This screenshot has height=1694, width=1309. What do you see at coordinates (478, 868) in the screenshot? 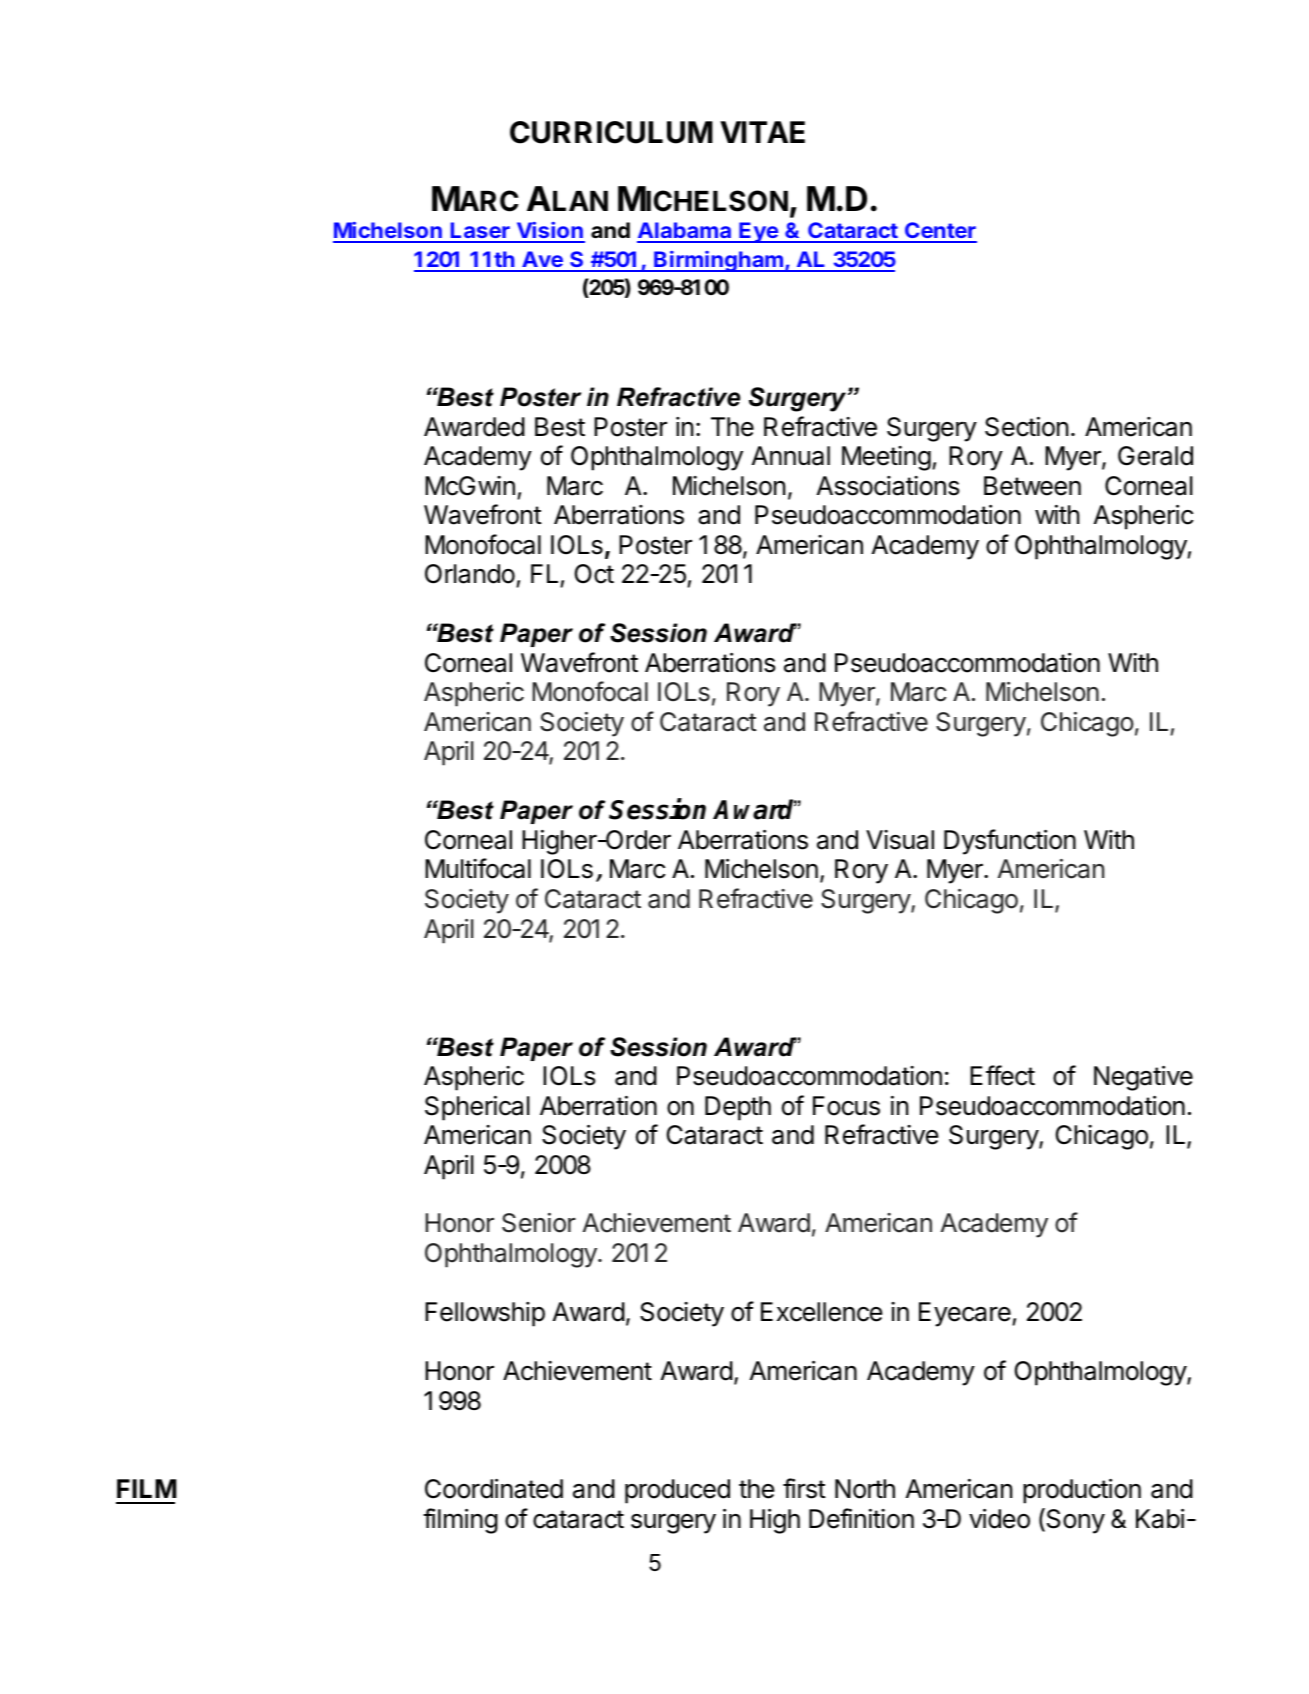
I see `Multifocal` at bounding box center [478, 868].
